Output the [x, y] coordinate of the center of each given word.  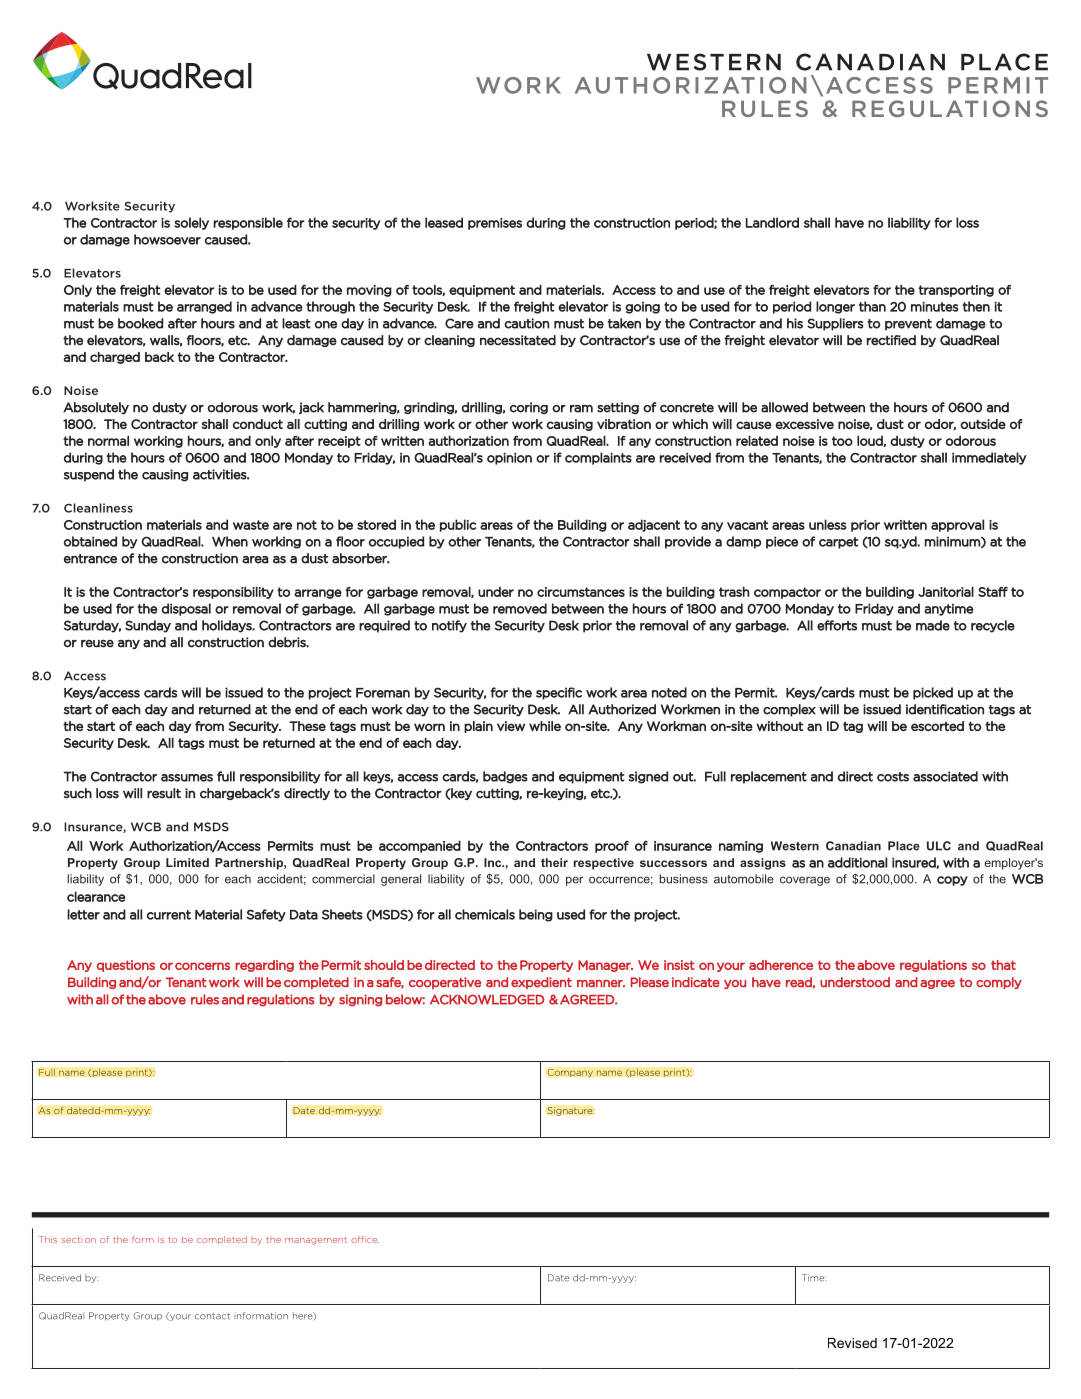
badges [505, 777]
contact [212, 1316]
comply [999, 983]
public [458, 525]
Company [570, 1073]
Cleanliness [98, 508]
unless [828, 524]
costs [893, 777]
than [872, 306]
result [164, 793]
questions [126, 966]
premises [495, 224]
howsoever [167, 239]
